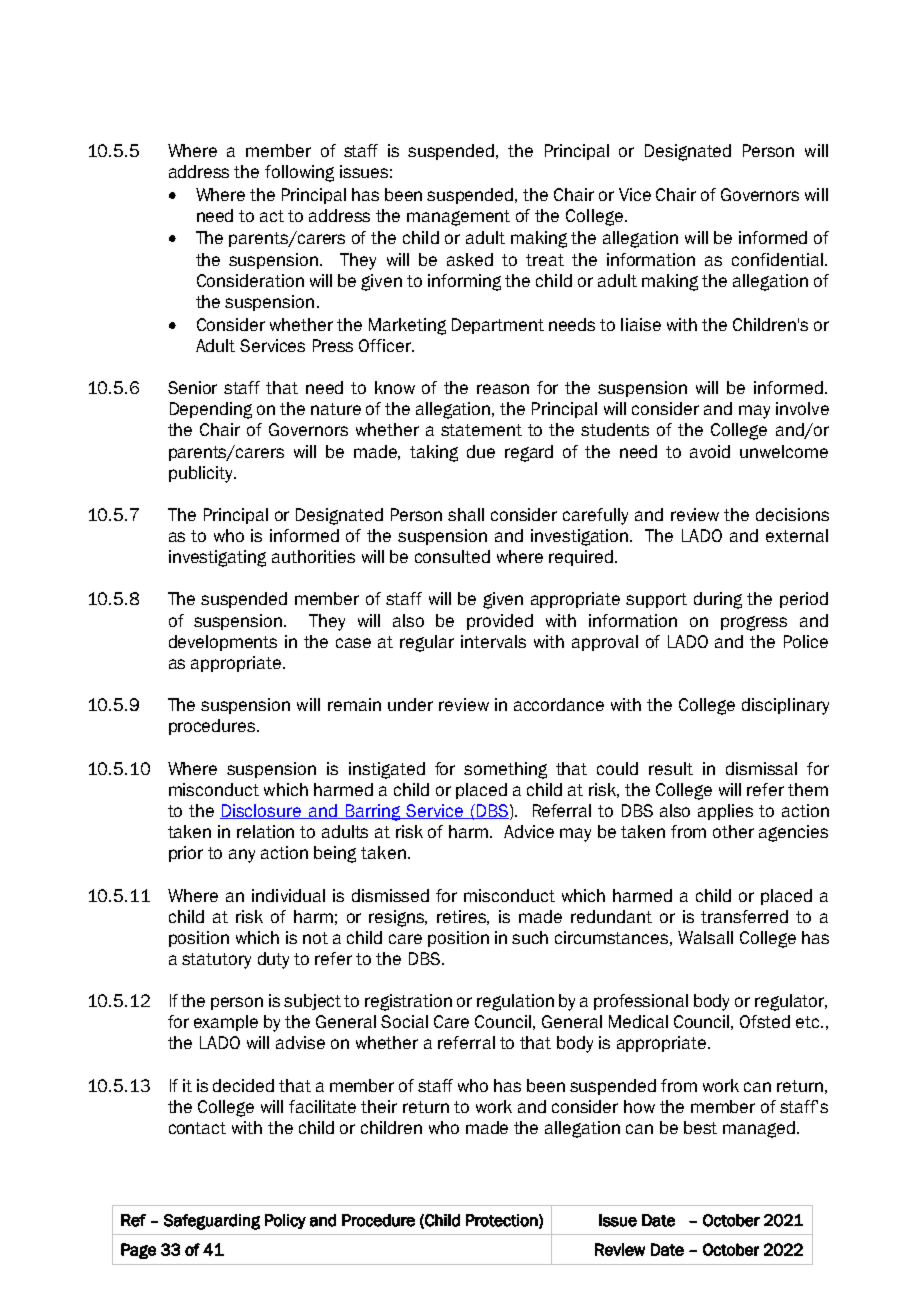 The image size is (924, 1308). What do you see at coordinates (785, 706) in the document?
I see `disciplinary` at bounding box center [785, 706].
